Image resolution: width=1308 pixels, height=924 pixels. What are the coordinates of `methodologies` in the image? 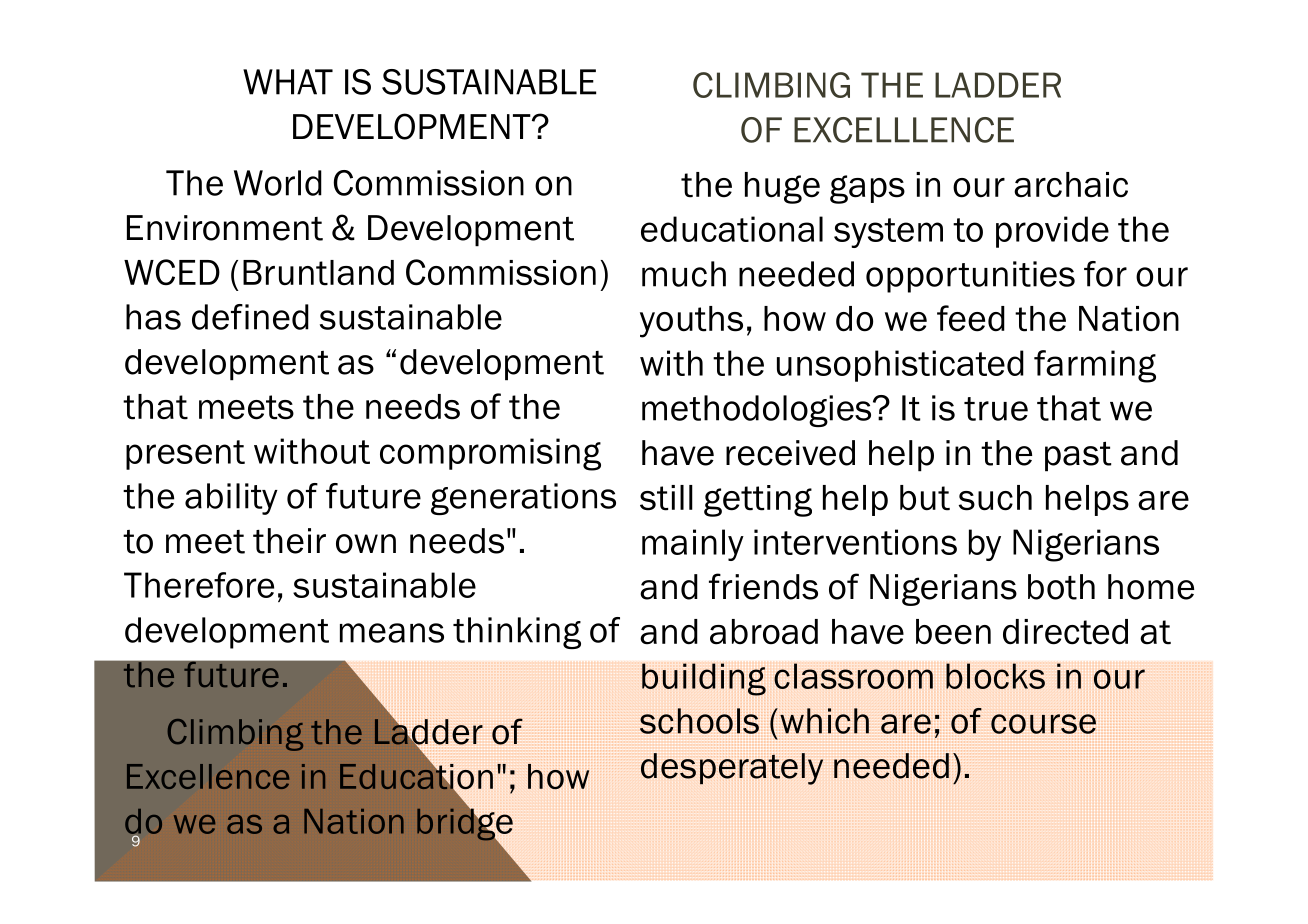 It's located at (758, 411).
